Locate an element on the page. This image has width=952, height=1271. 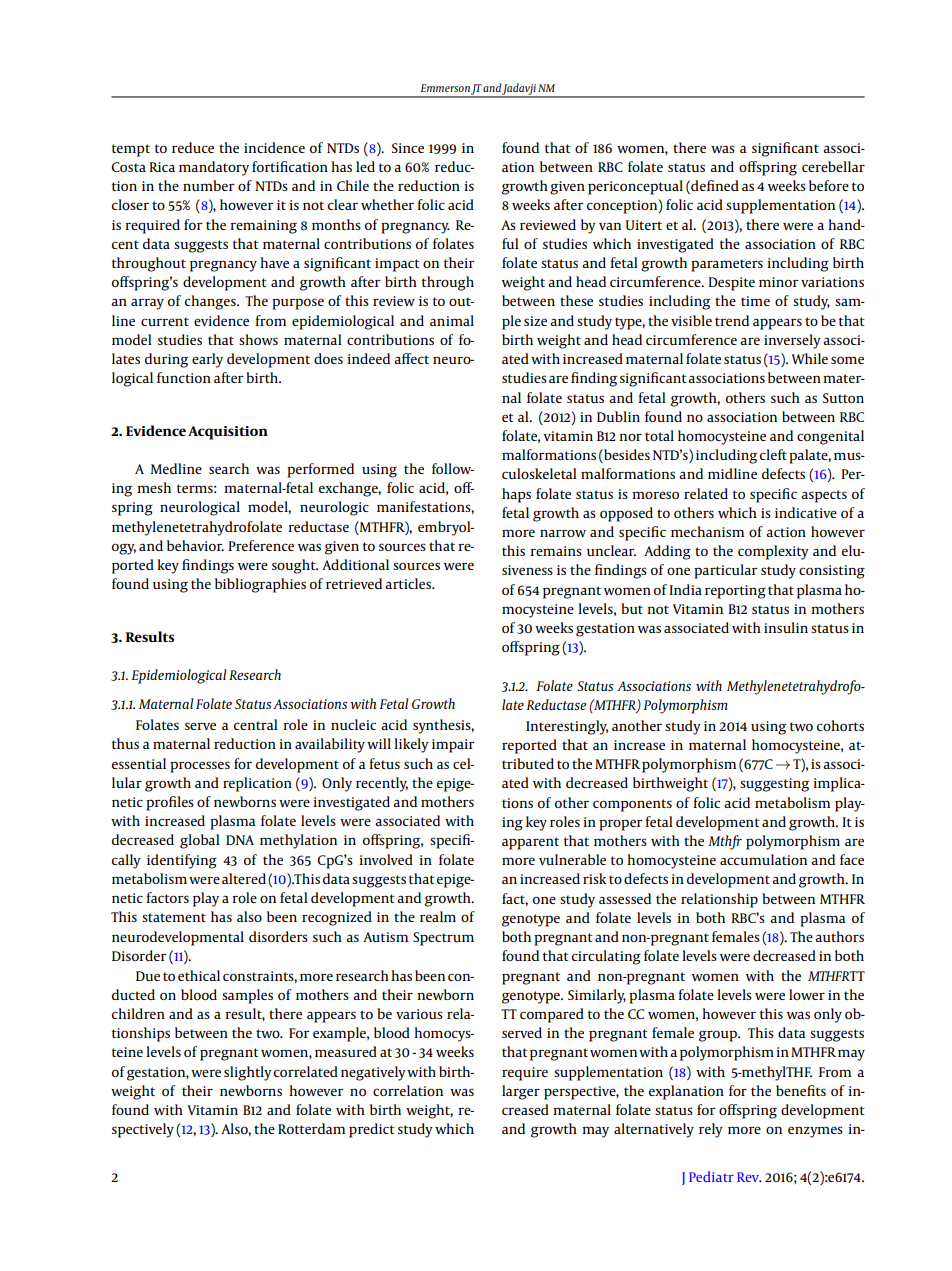
number is located at coordinates (209, 185).
